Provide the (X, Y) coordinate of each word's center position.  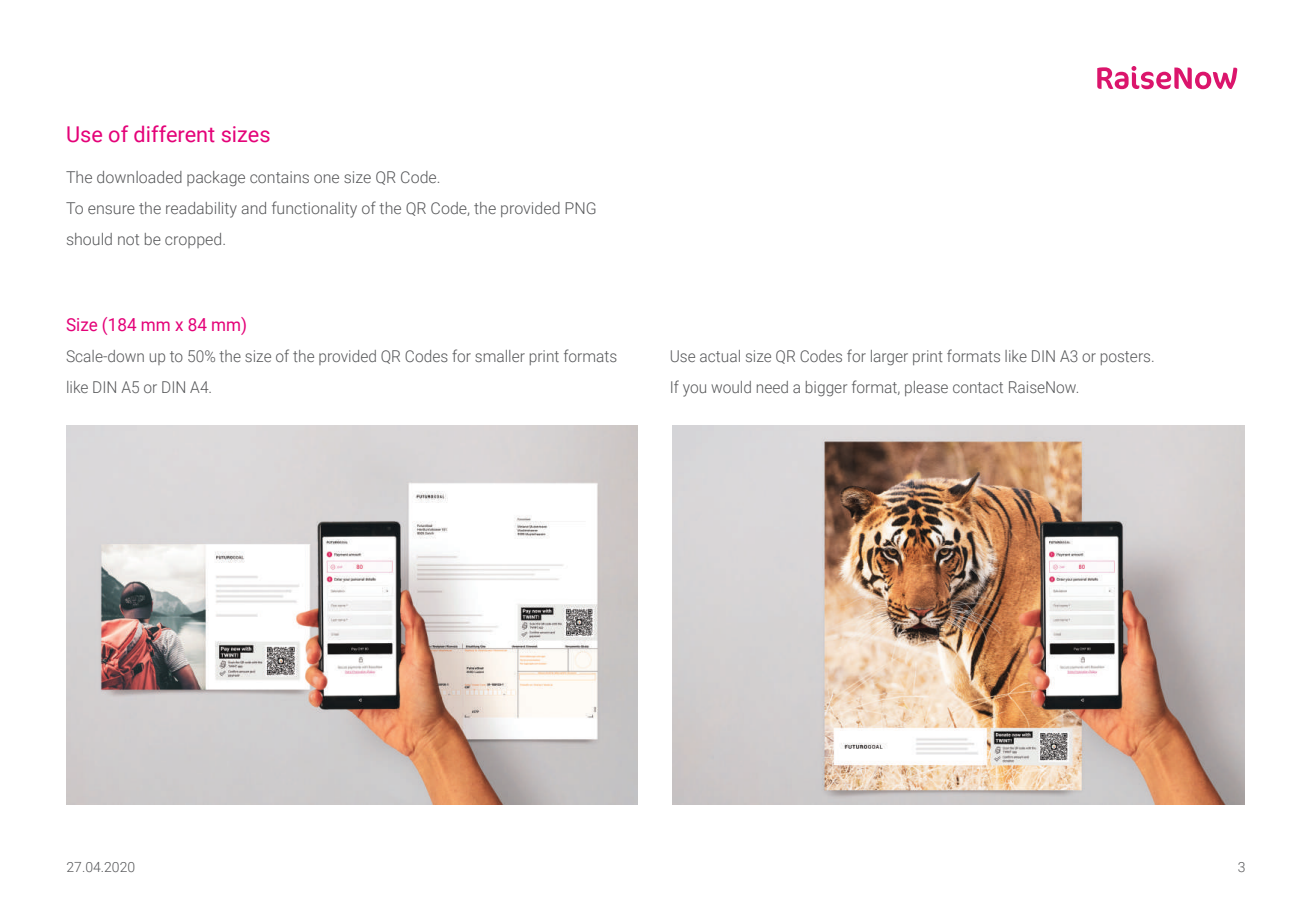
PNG (580, 208)
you (694, 390)
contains (279, 177)
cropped (194, 240)
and (254, 208)
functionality (314, 209)
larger (889, 358)
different (174, 134)
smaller (500, 356)
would (731, 387)
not (128, 239)
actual (720, 356)
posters (1127, 358)
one (326, 178)
